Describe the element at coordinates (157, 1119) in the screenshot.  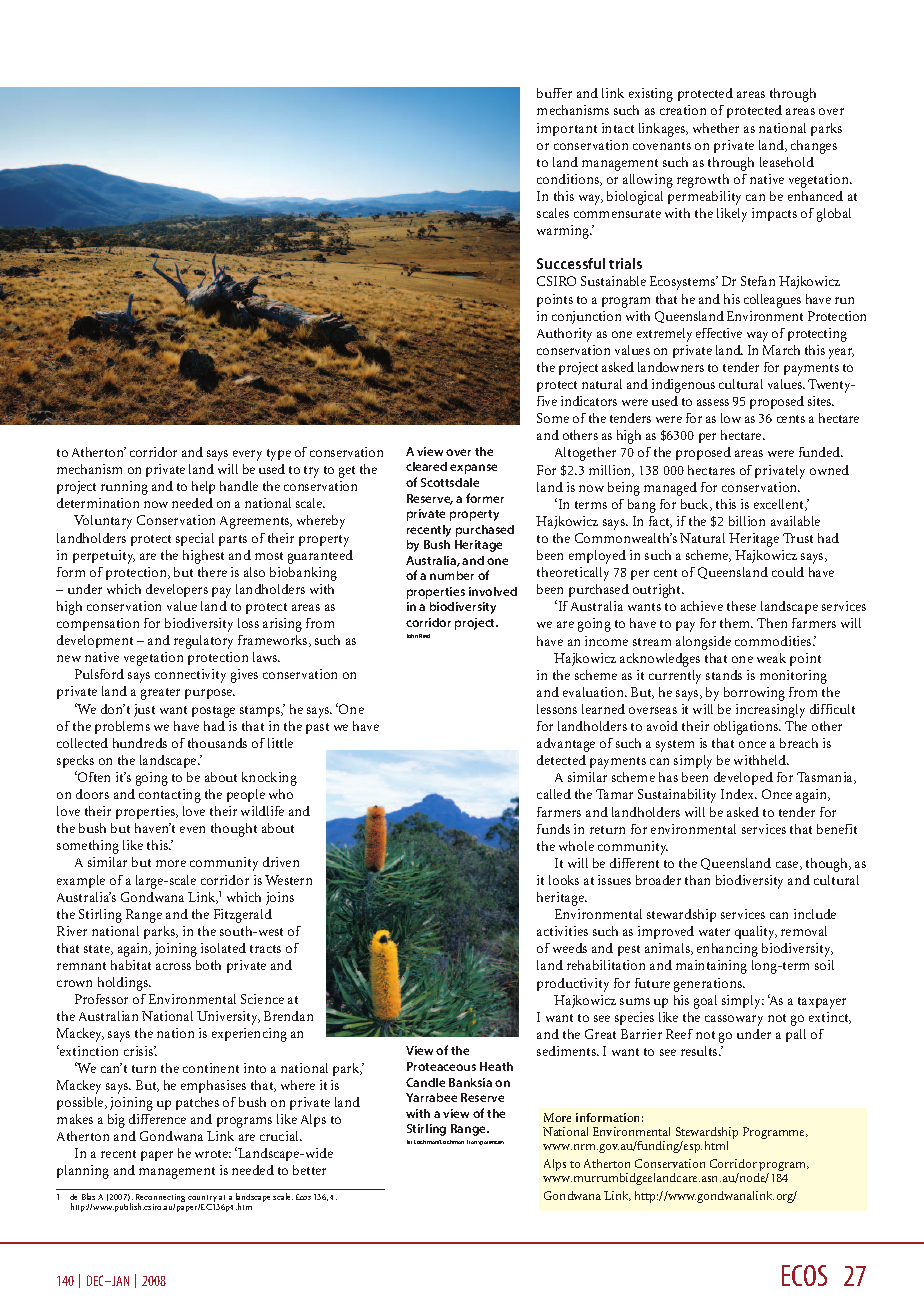
I see `difference` at that location.
